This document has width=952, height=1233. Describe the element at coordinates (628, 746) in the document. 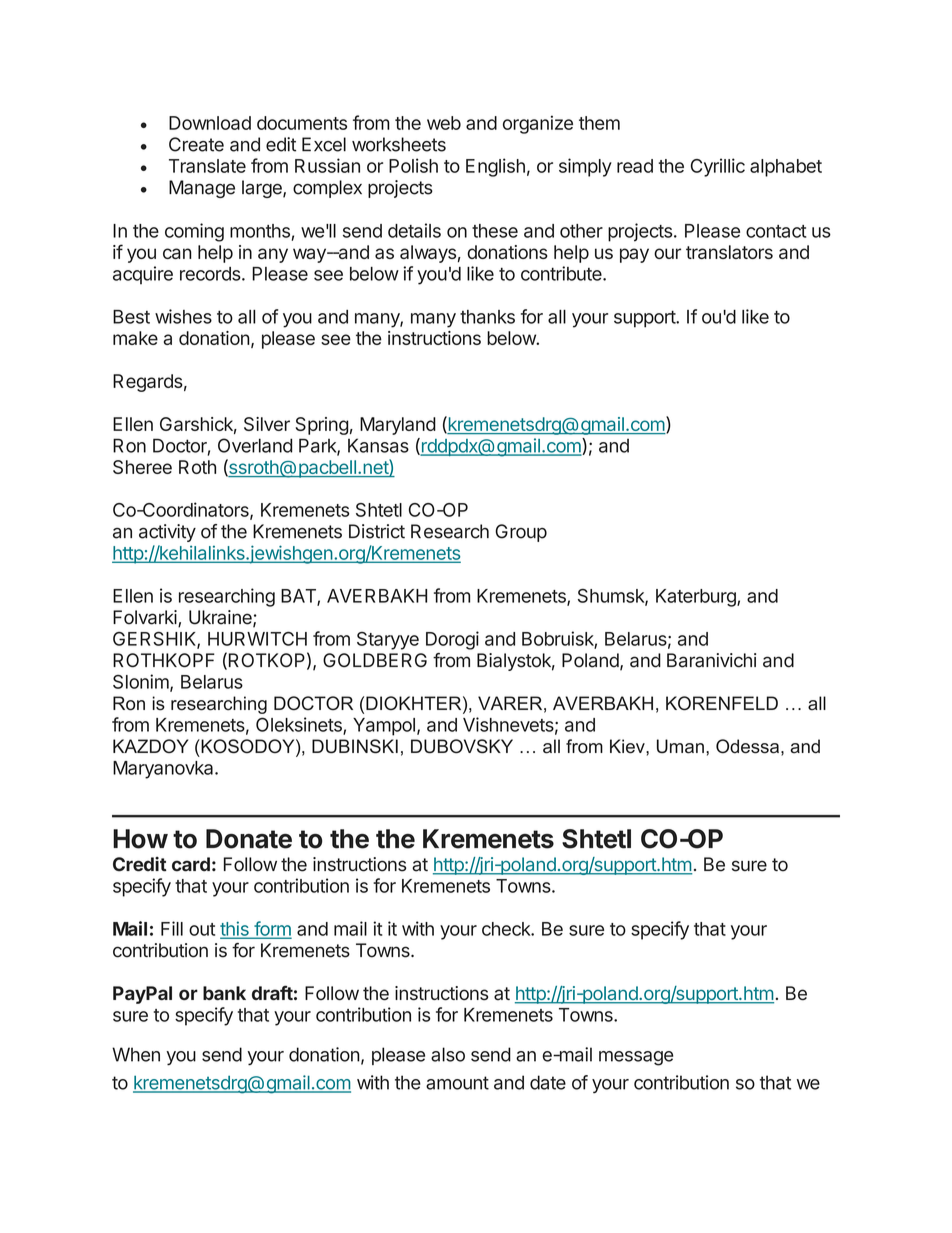

I see `Kiev` at that location.
